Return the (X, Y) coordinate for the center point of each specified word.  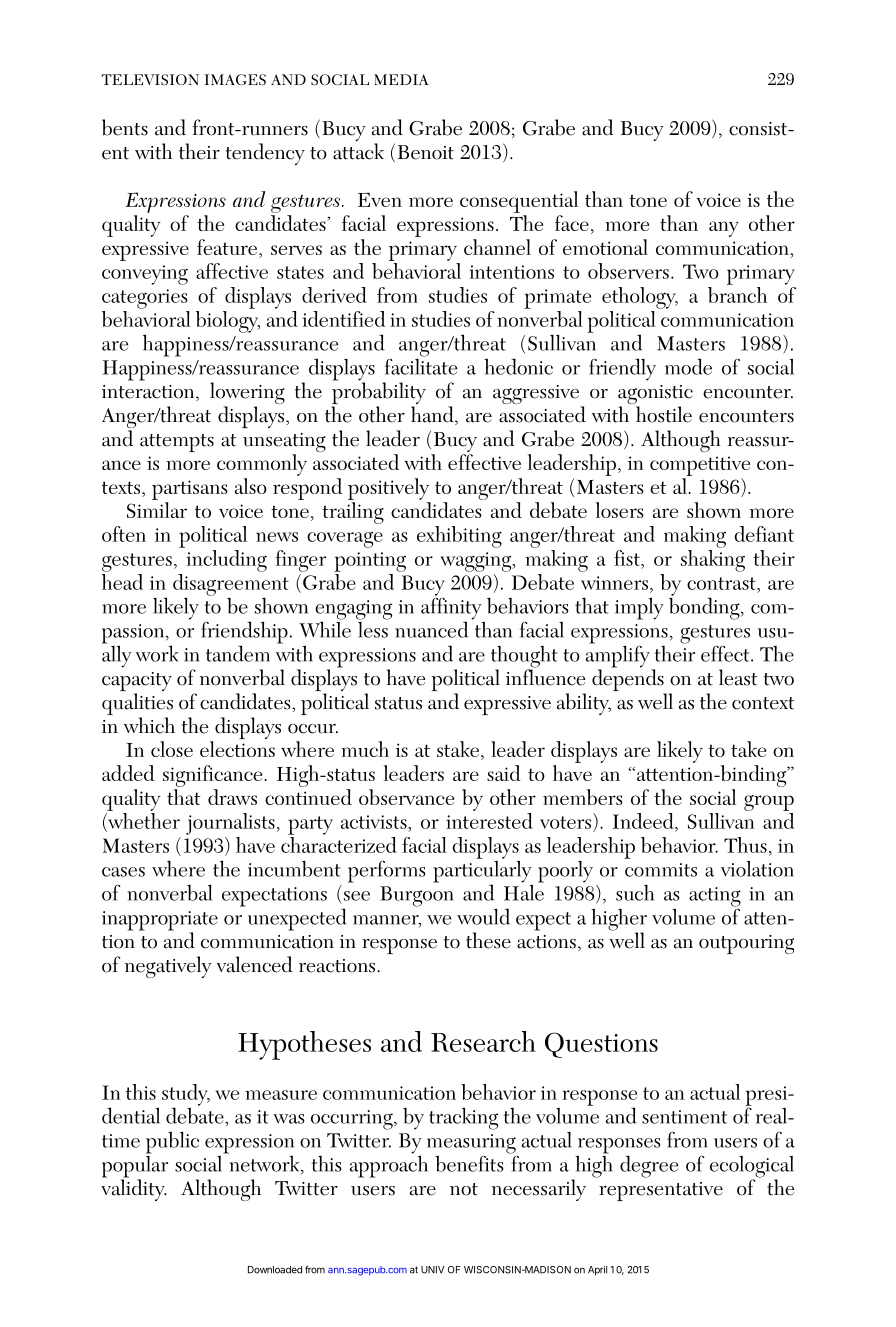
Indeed (644, 821)
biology (228, 320)
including (227, 561)
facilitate (421, 365)
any (724, 229)
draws (232, 797)
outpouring (746, 944)
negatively (168, 967)
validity (134, 1189)
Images (235, 80)
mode (688, 366)
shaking (713, 561)
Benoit (426, 152)
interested (489, 821)
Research (483, 1041)
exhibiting (459, 537)
